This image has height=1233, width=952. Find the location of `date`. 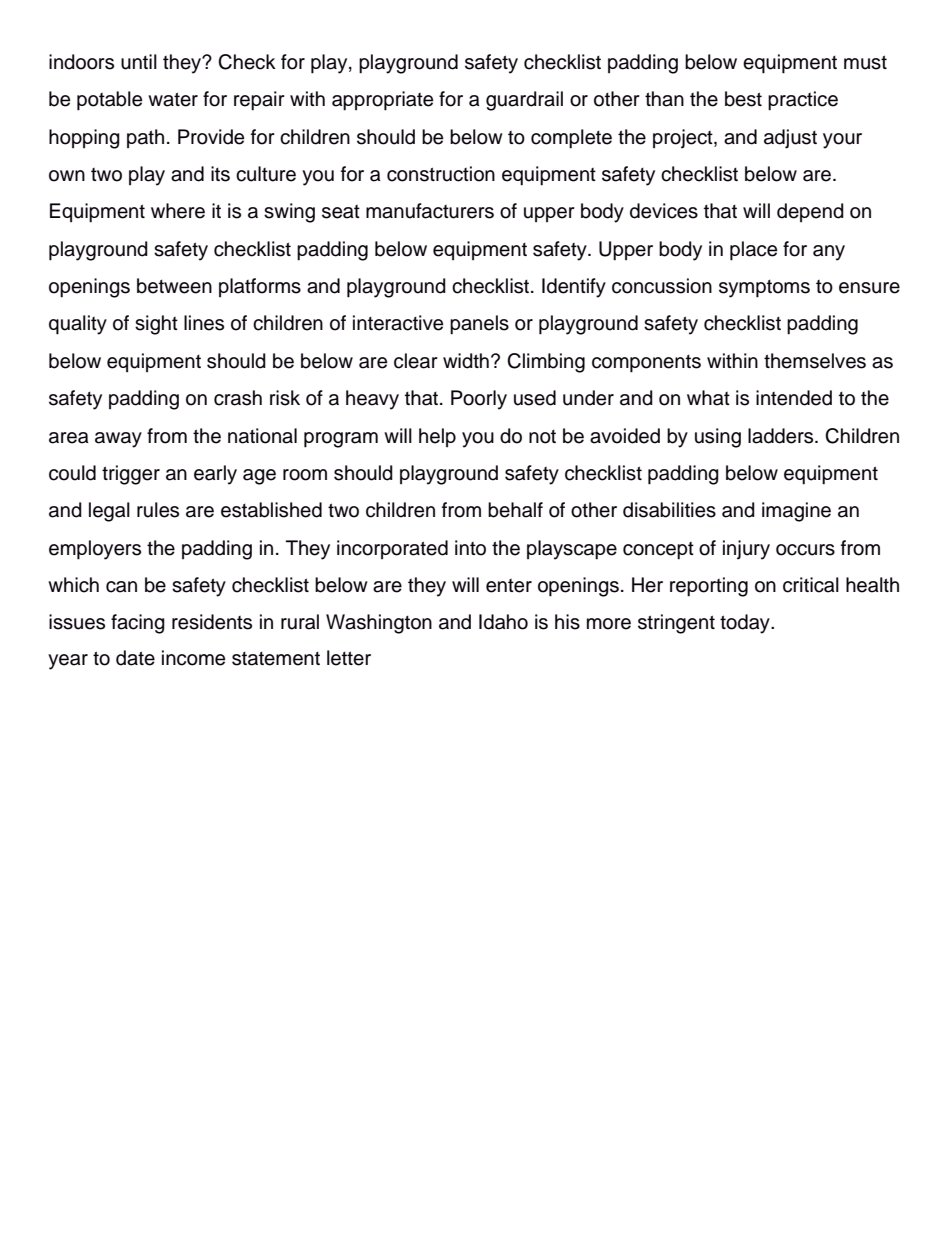

date is located at coordinates (135, 658).
